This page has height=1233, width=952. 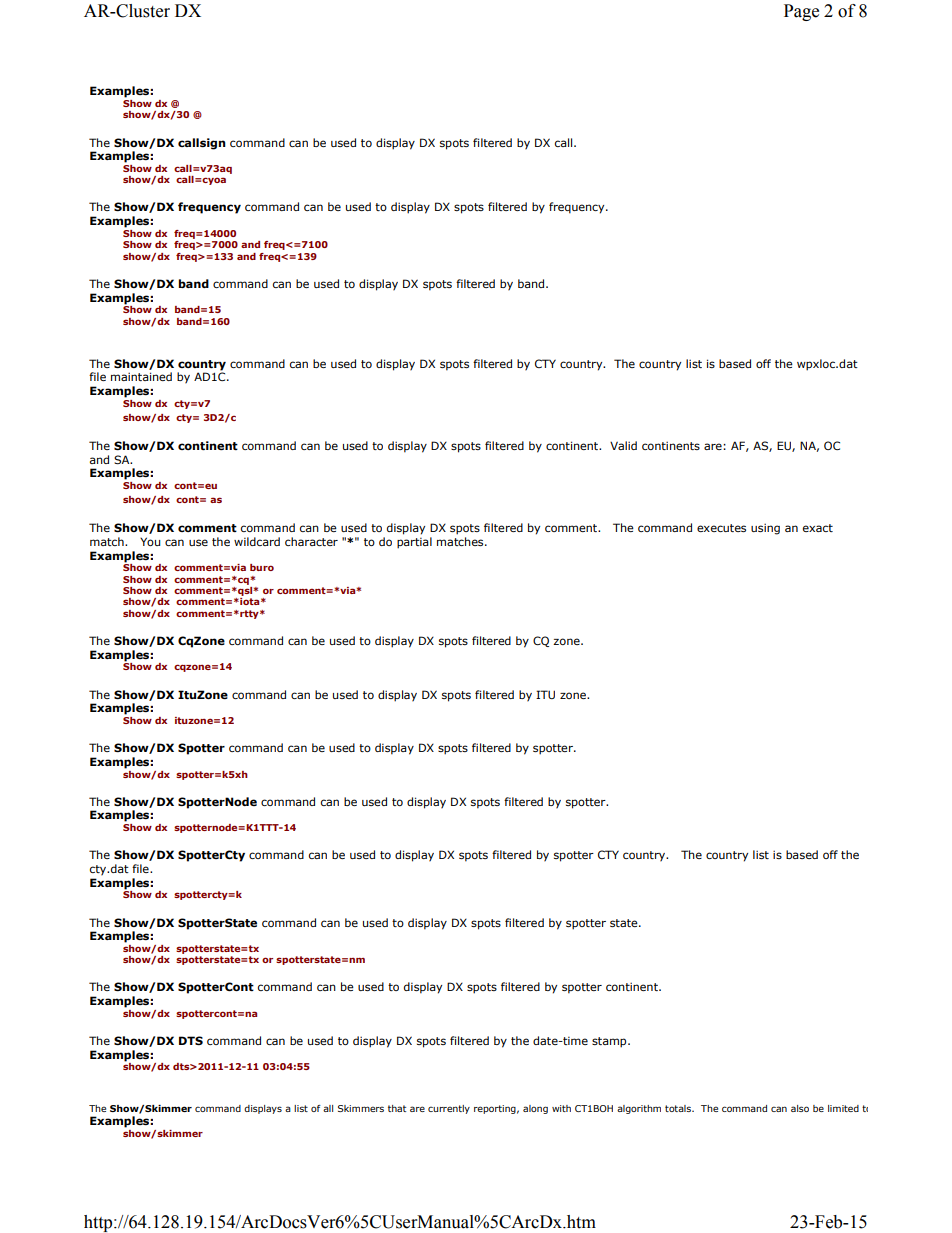 I want to click on that, so click(x=397, y=1108).
